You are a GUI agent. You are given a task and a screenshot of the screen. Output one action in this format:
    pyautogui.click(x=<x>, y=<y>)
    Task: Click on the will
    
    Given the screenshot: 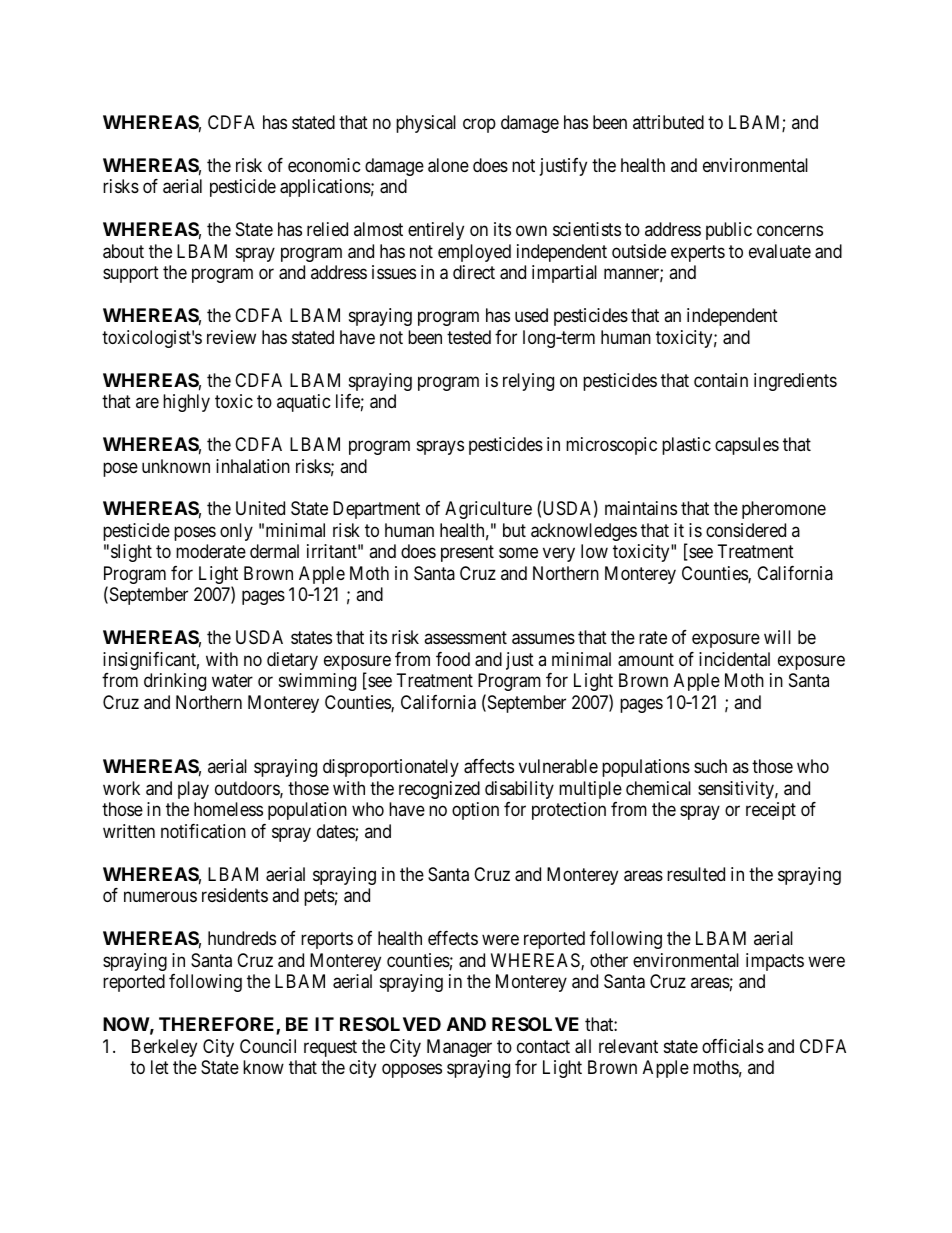 What is the action you would take?
    pyautogui.click(x=777, y=637)
